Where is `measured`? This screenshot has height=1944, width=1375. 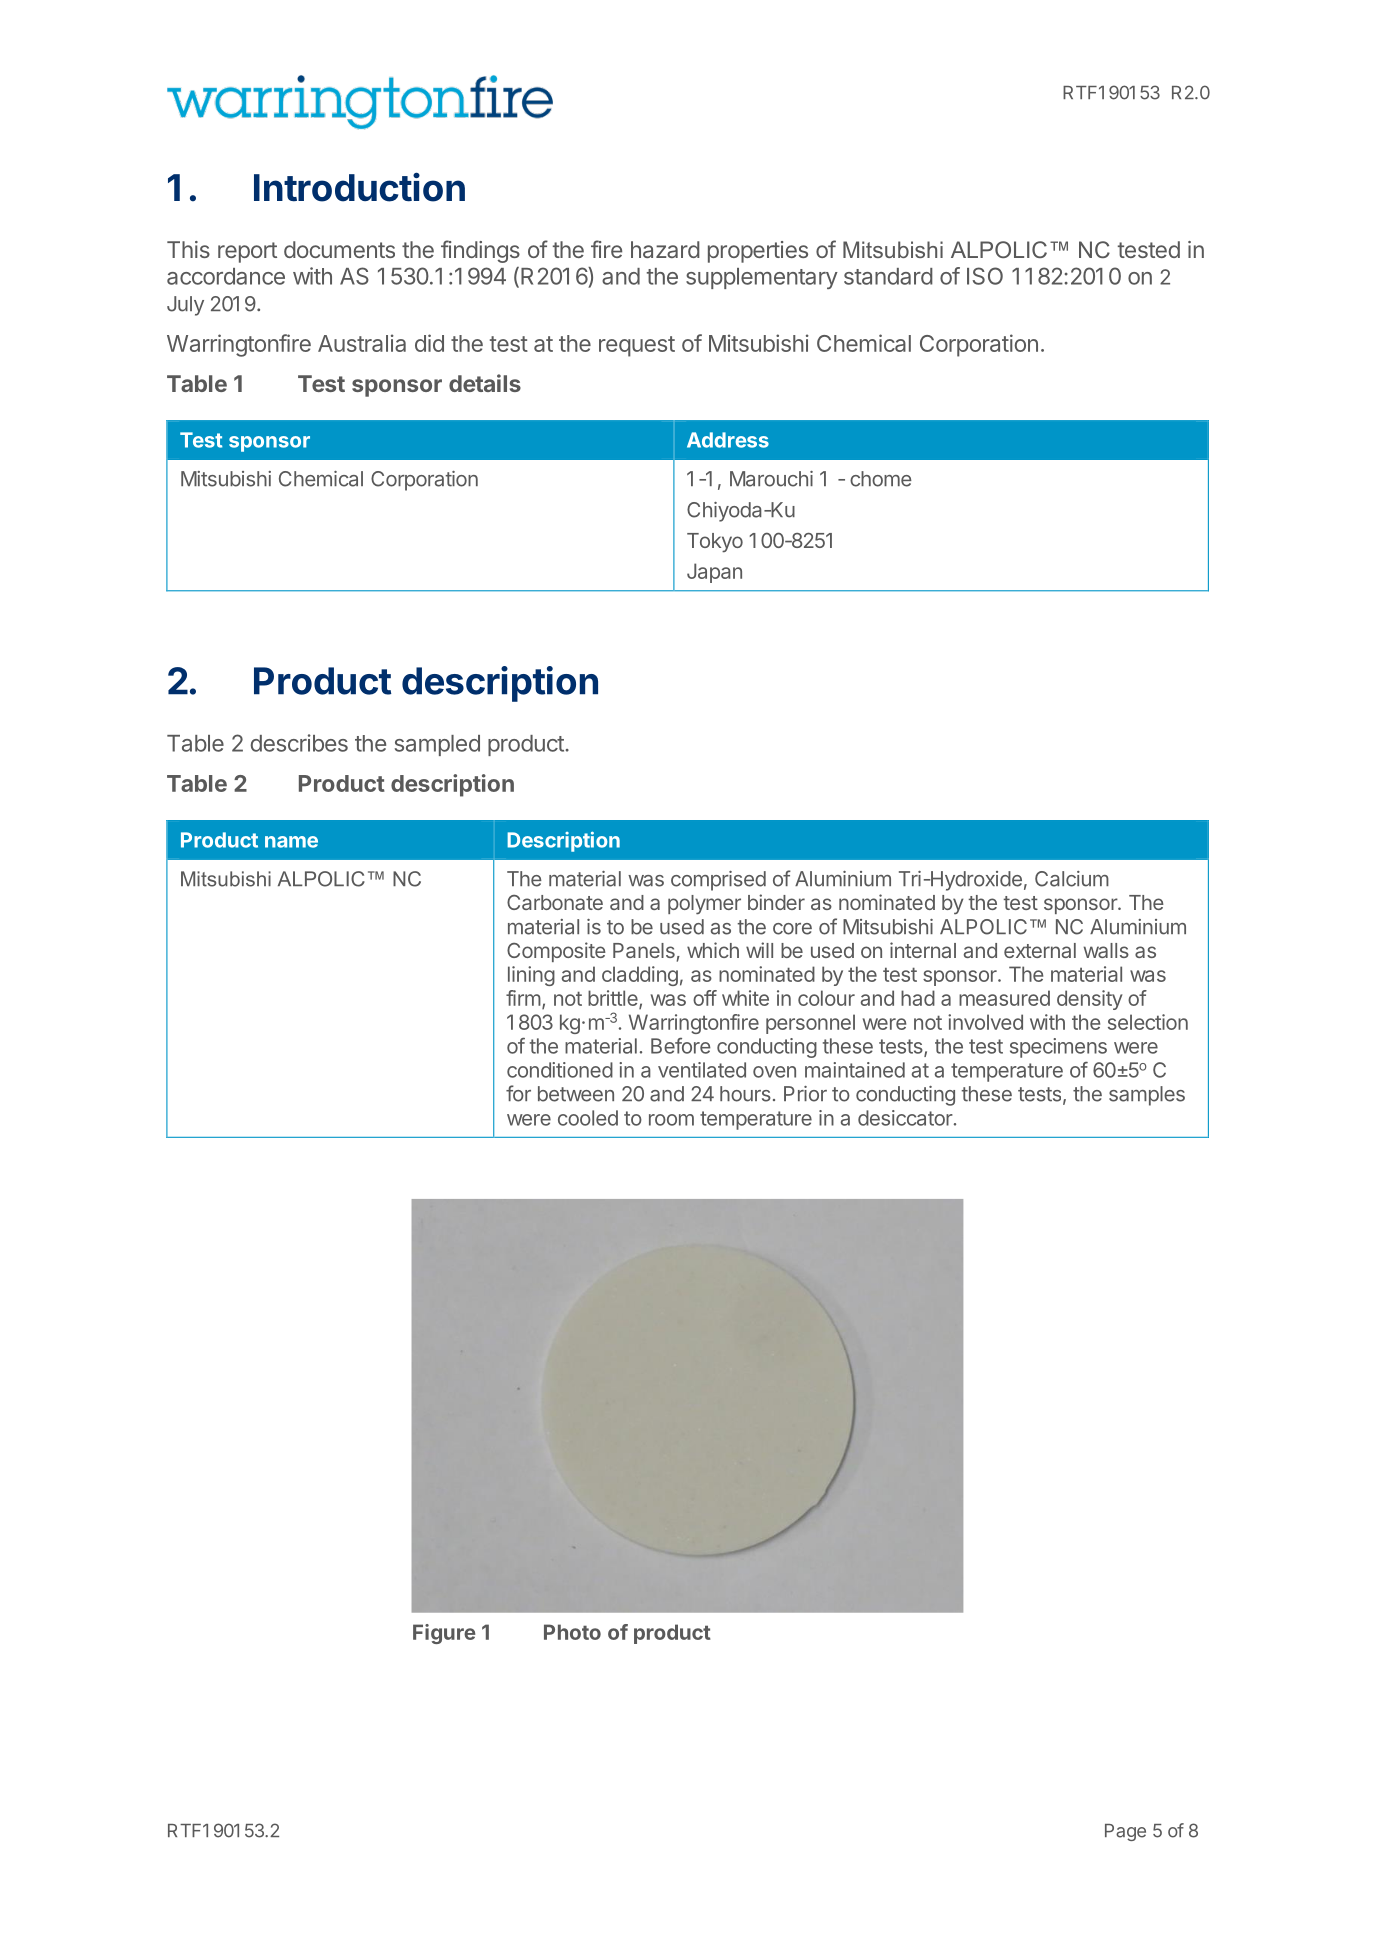
measured is located at coordinates (1004, 998).
